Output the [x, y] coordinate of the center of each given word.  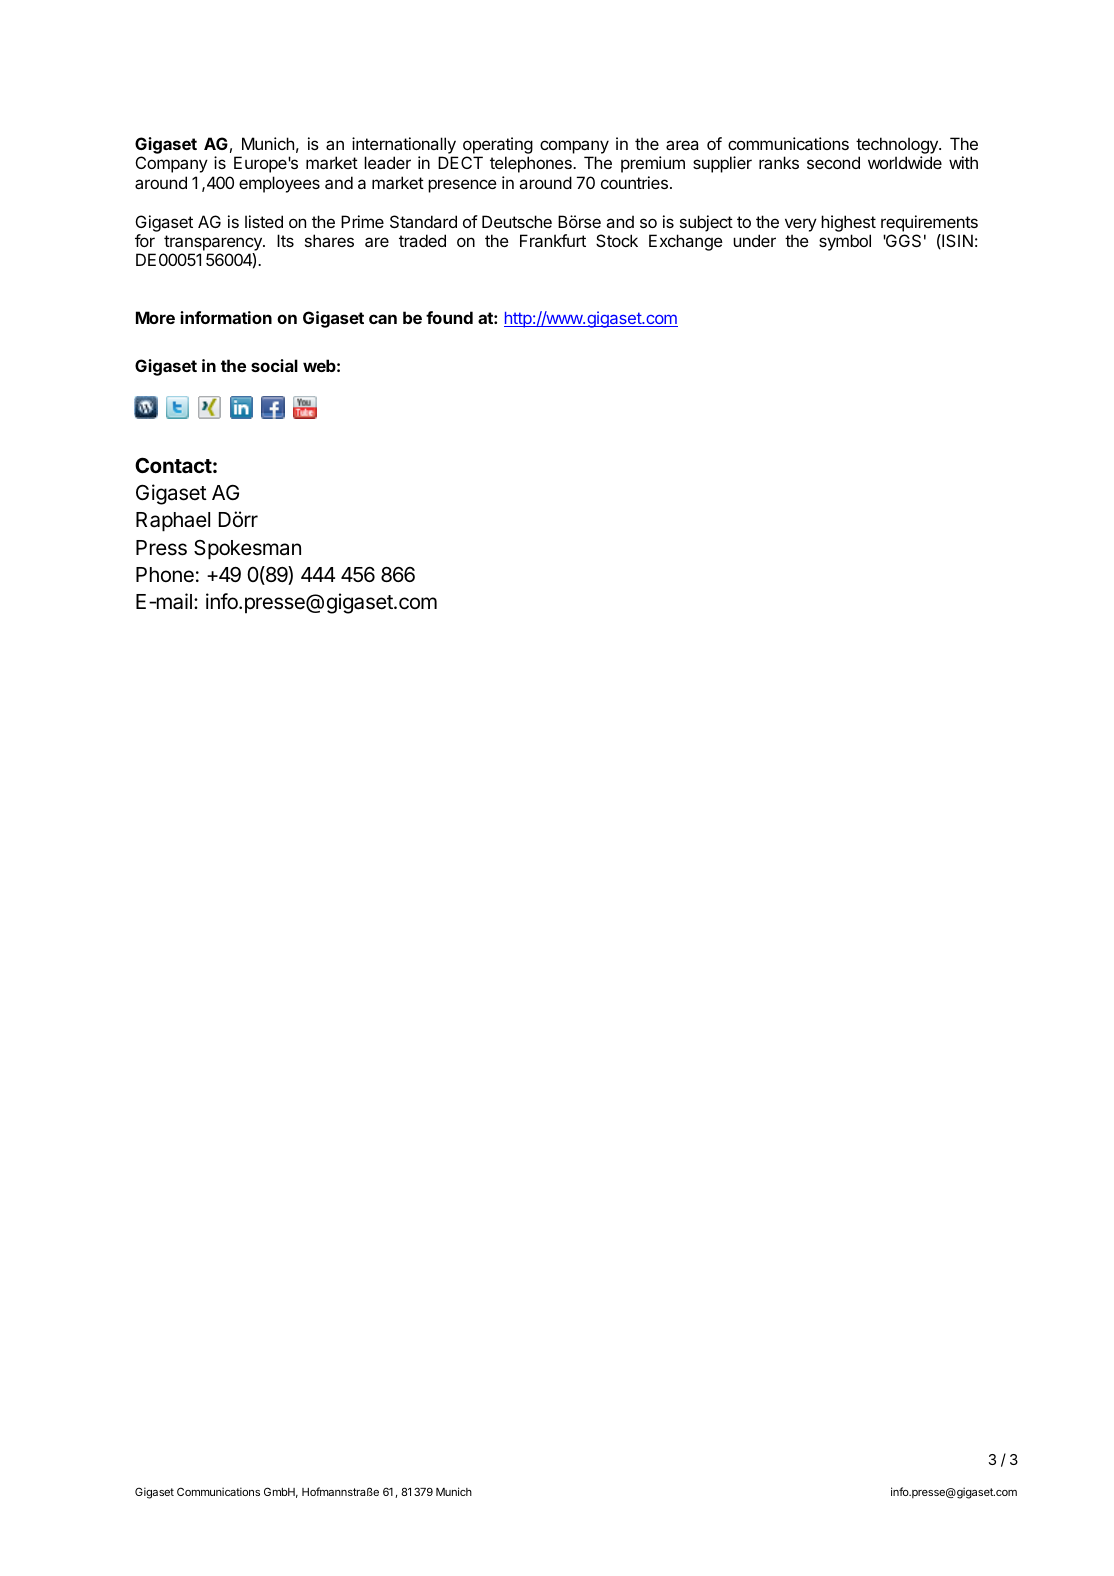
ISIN [956, 241]
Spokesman [247, 550]
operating [498, 145]
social [274, 365]
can [383, 319]
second [833, 162]
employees [279, 184]
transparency [214, 243]
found [449, 317]
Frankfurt [553, 240]
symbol [845, 242]
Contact [173, 465]
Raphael [173, 522]
